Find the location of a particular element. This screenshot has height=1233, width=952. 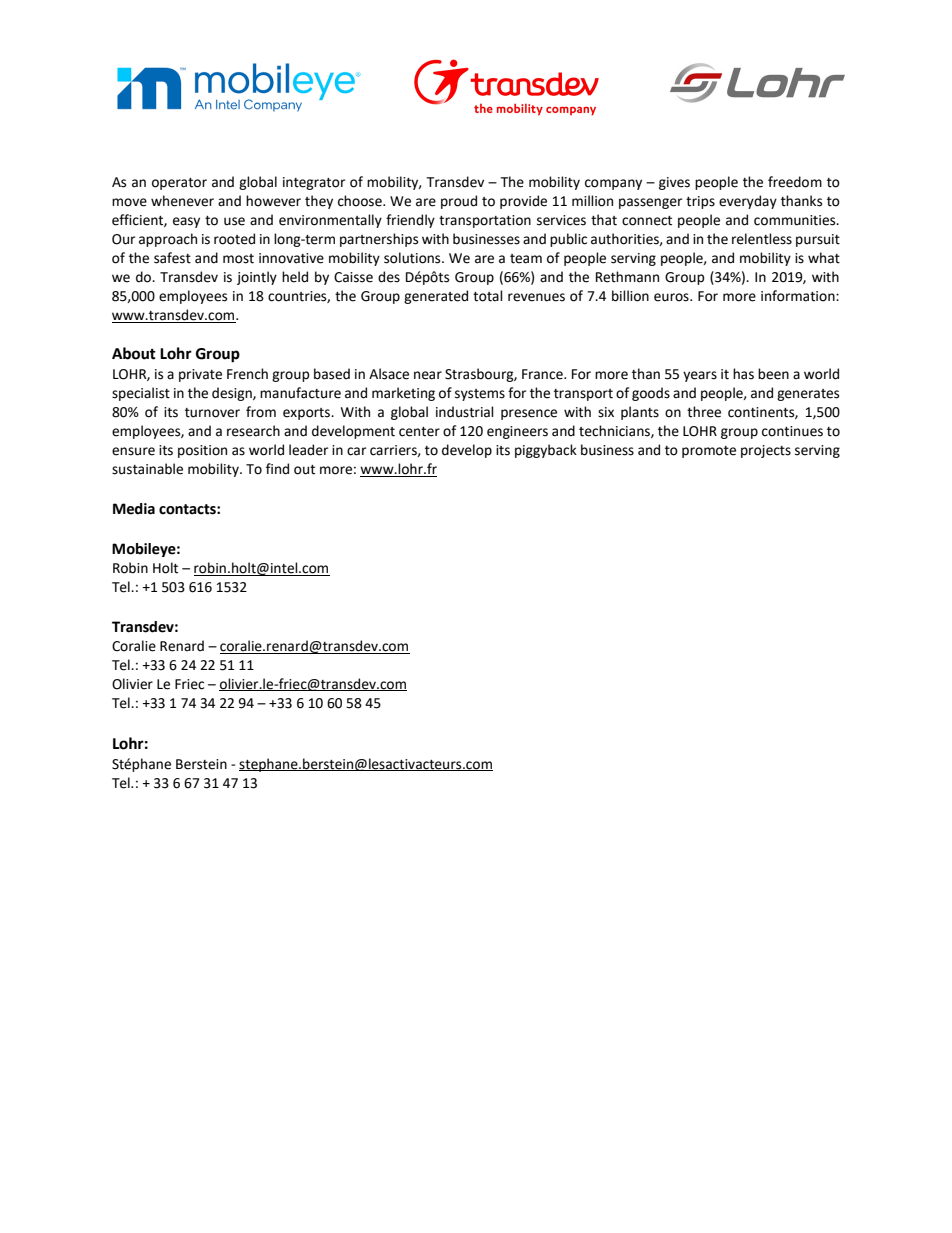

About is located at coordinates (134, 353).
